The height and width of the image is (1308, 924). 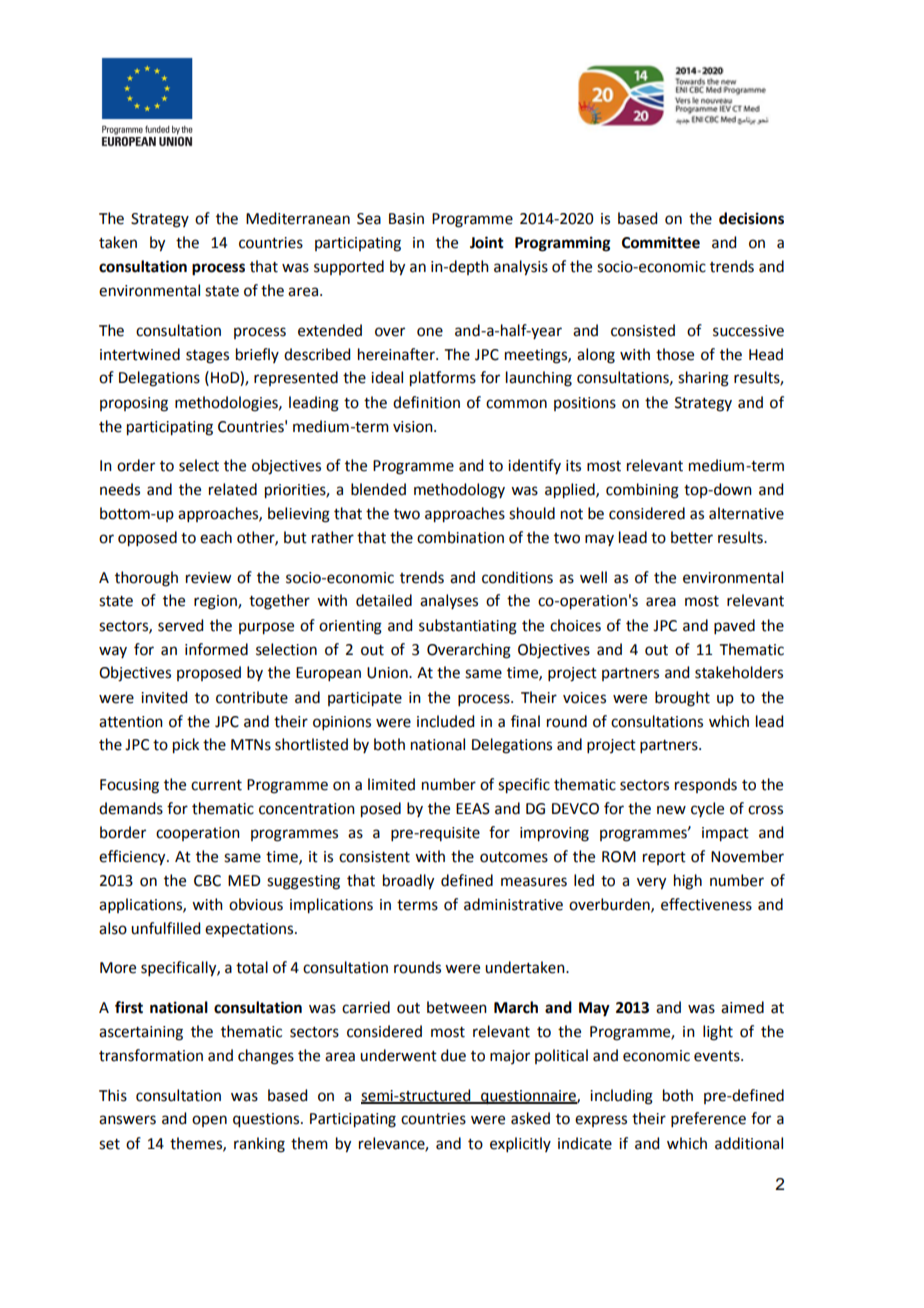 I want to click on due, so click(x=453, y=1055).
